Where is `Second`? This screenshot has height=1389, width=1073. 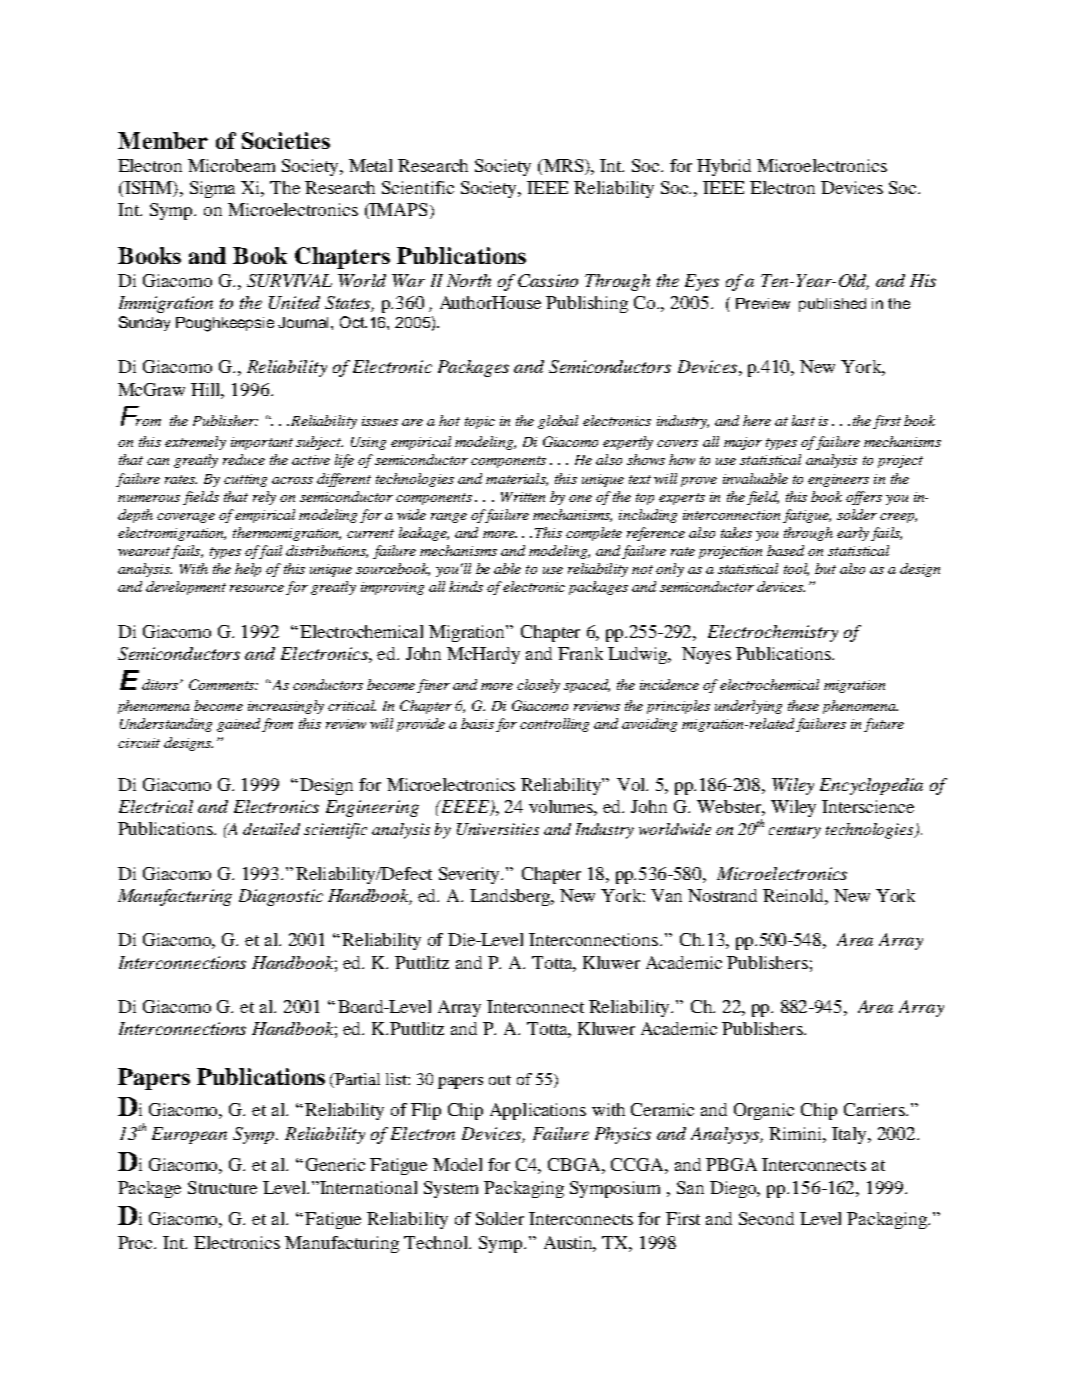 Second is located at coordinates (766, 1218).
